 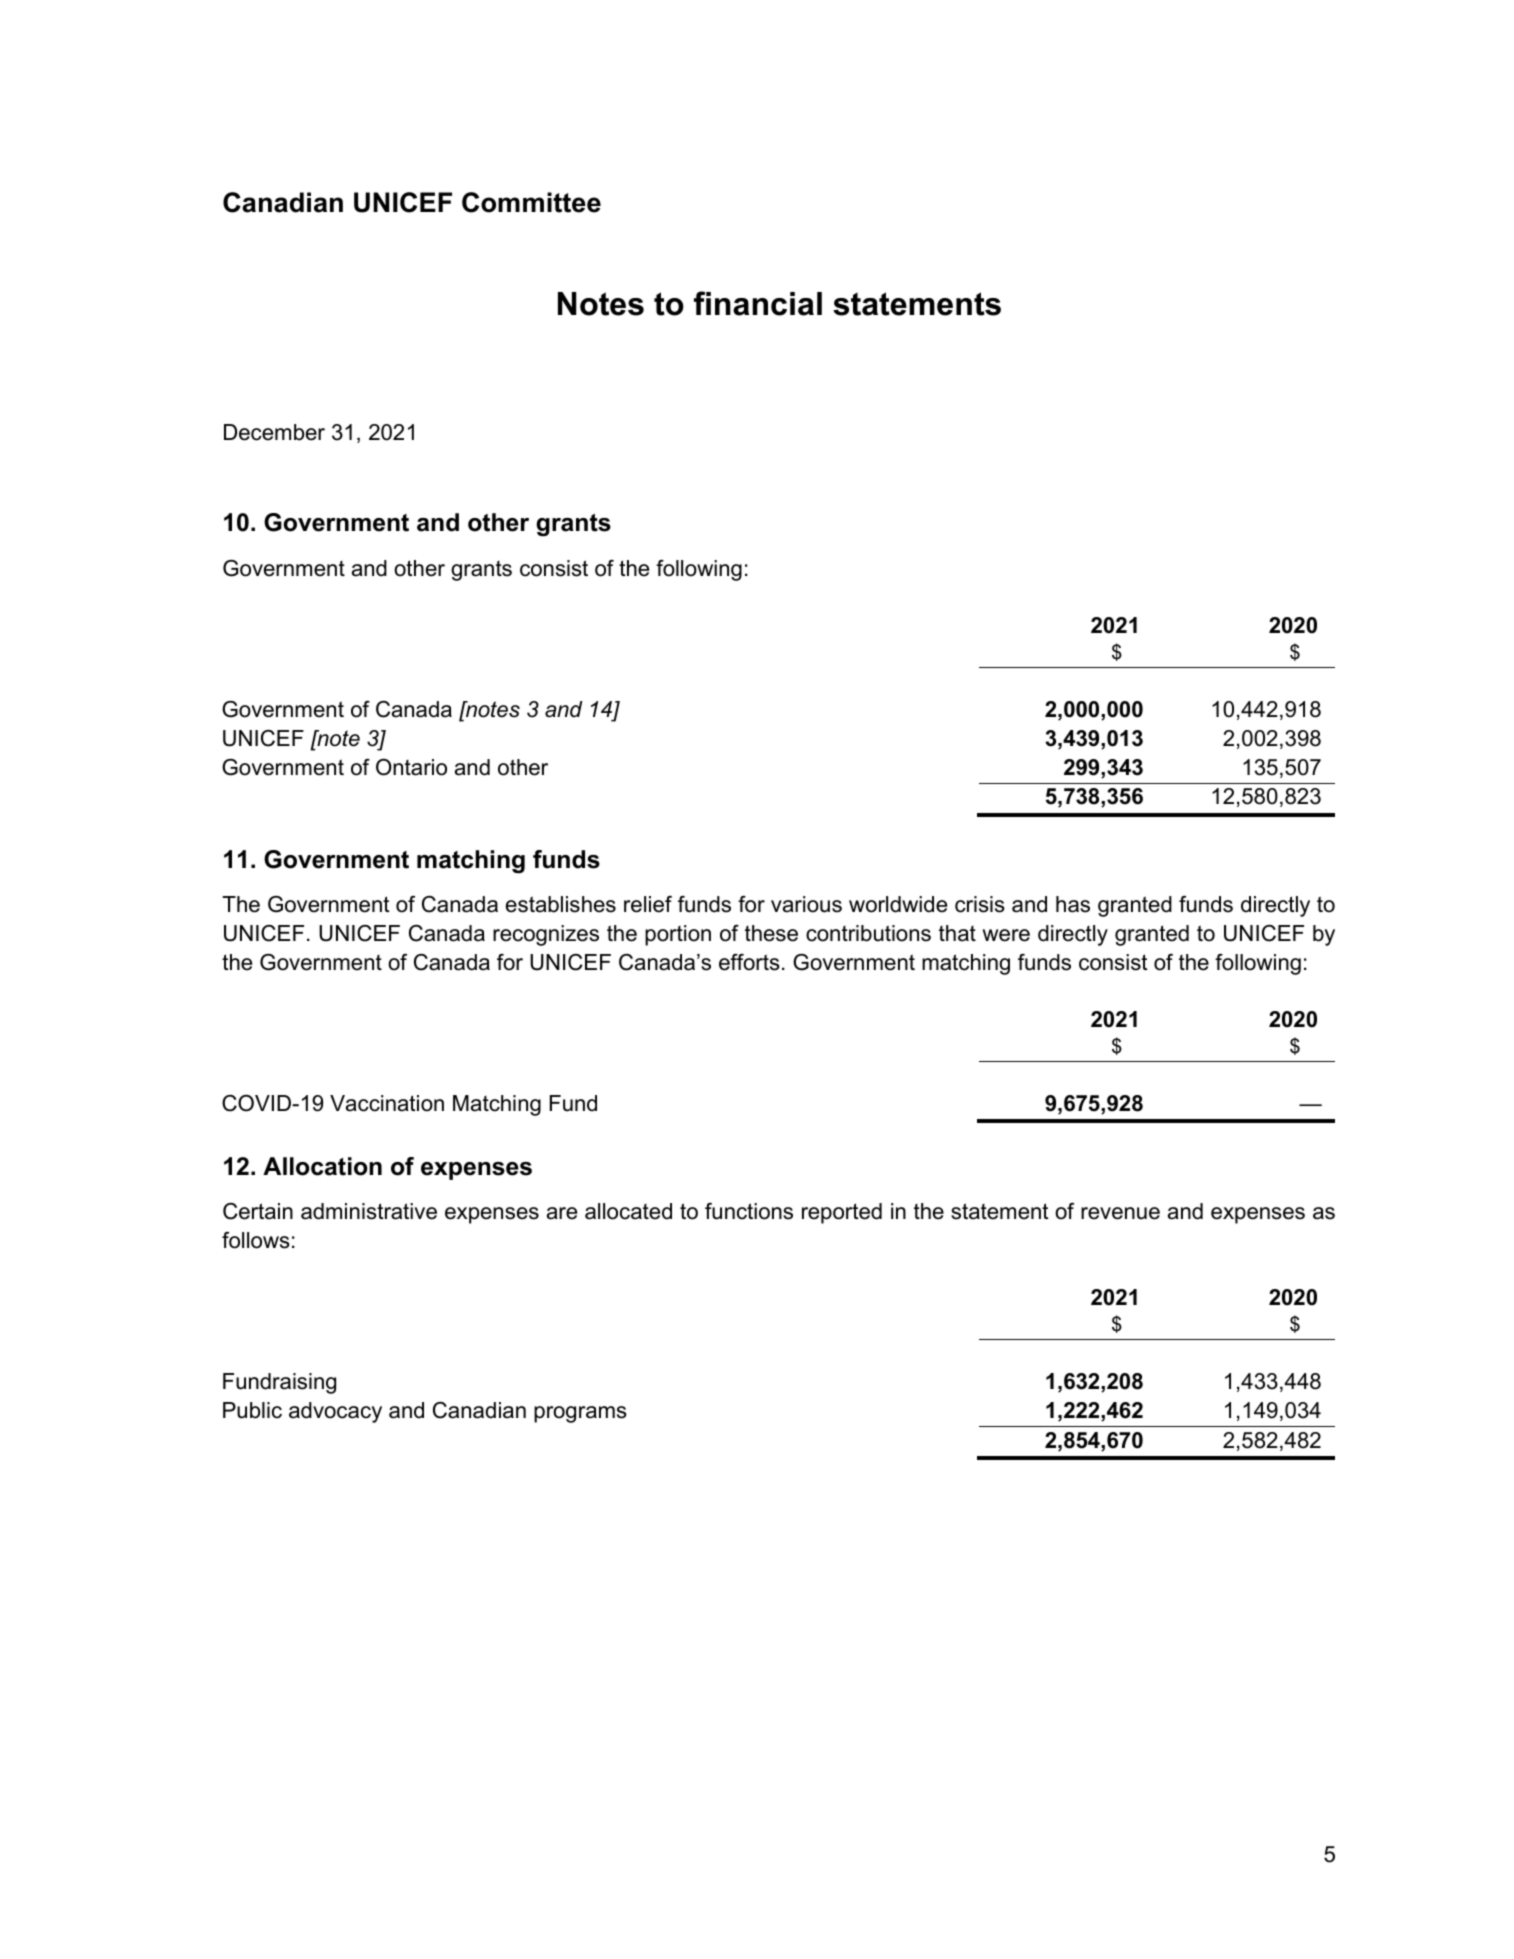 I want to click on December, so click(x=274, y=432).
